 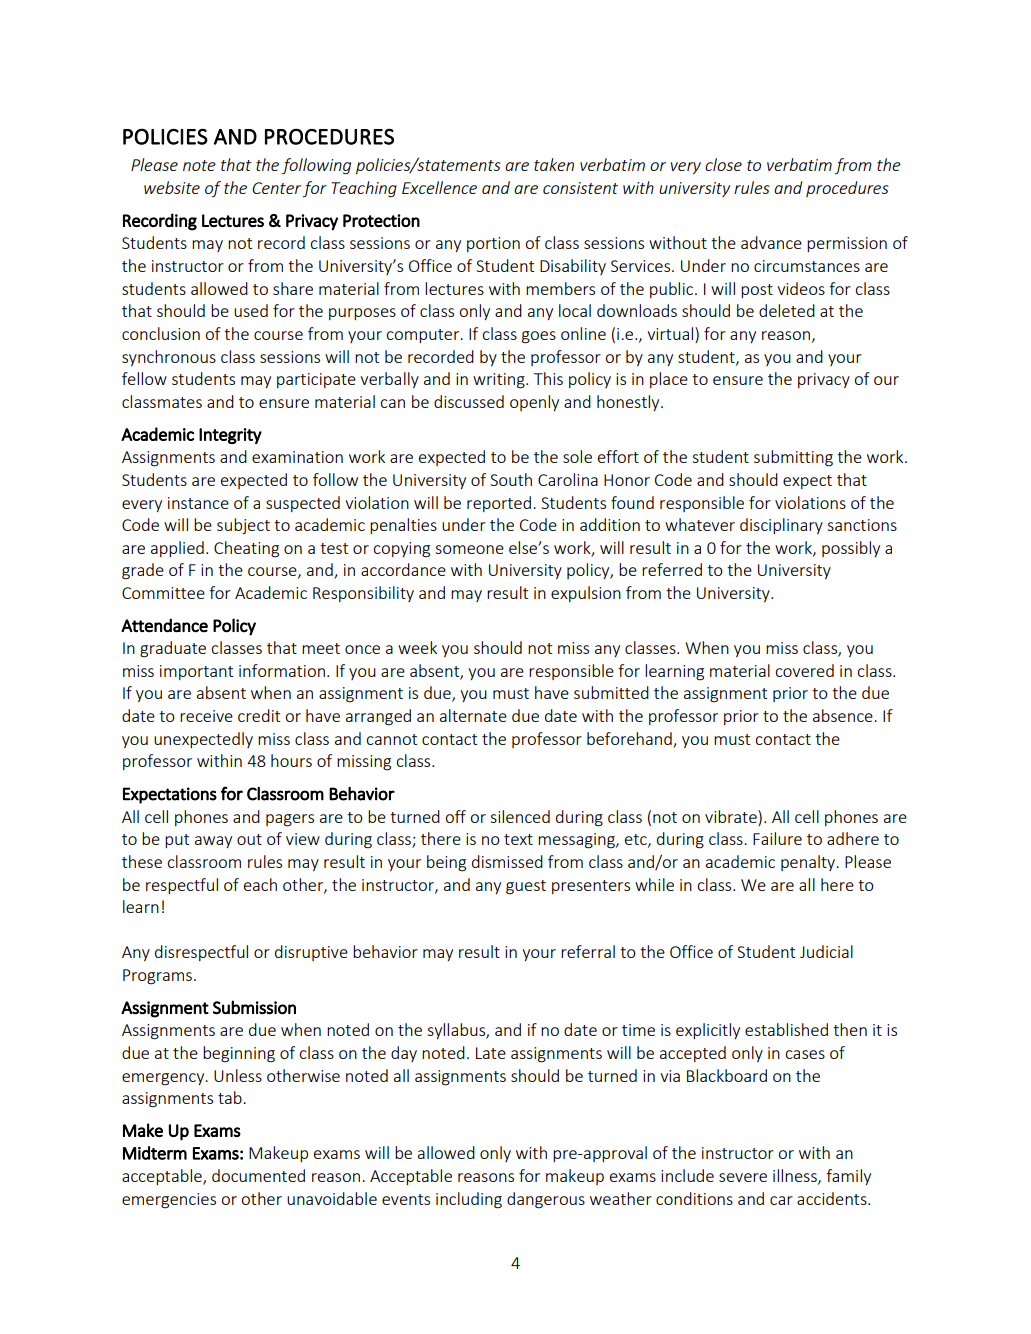 I want to click on away, so click(x=213, y=842).
